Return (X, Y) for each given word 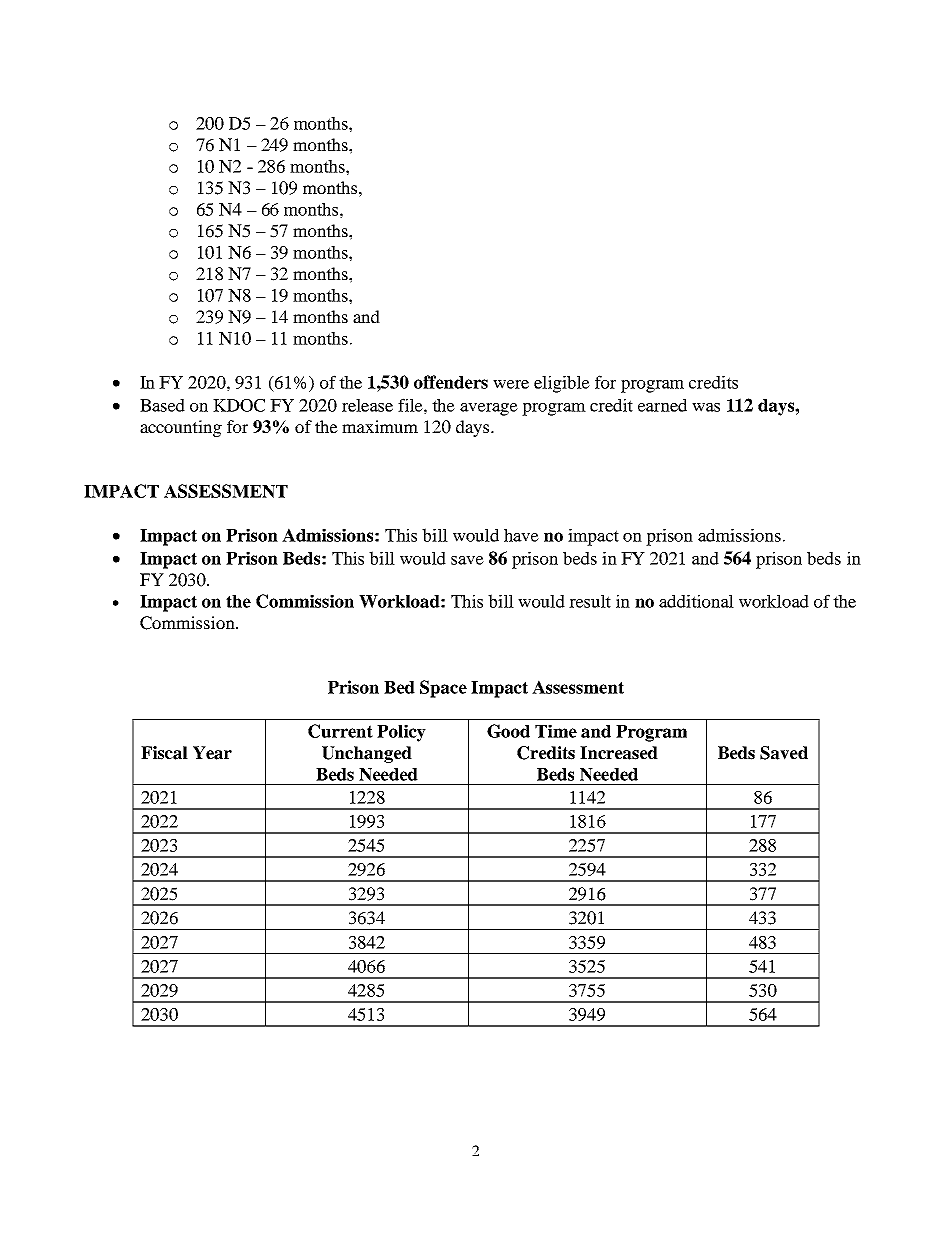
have (521, 535)
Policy (401, 733)
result (590, 601)
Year (212, 753)
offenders (451, 382)
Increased (619, 753)
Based (162, 405)
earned (662, 405)
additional (696, 601)
